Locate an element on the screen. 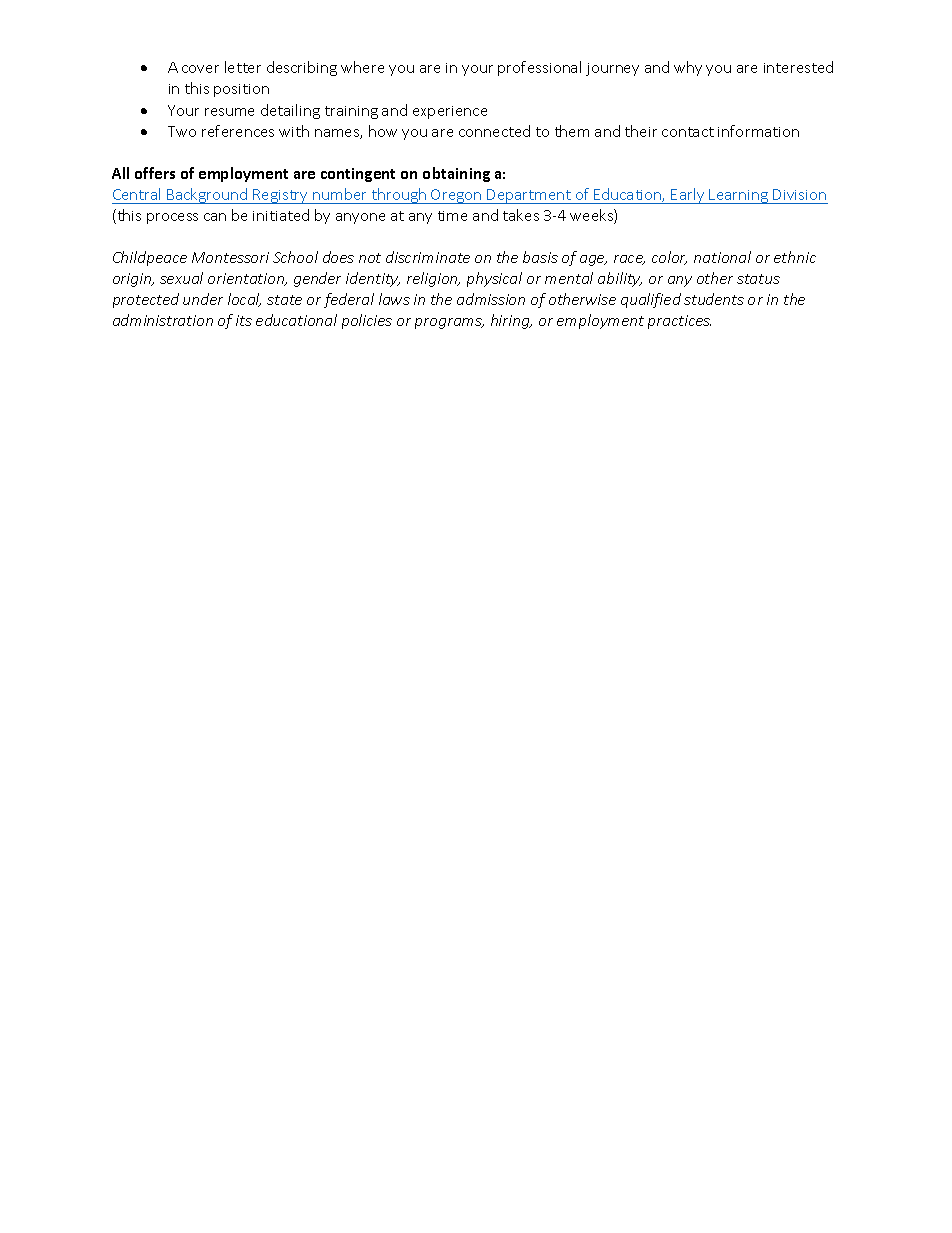 This screenshot has width=952, height=1233. administration is located at coordinates (163, 320).
